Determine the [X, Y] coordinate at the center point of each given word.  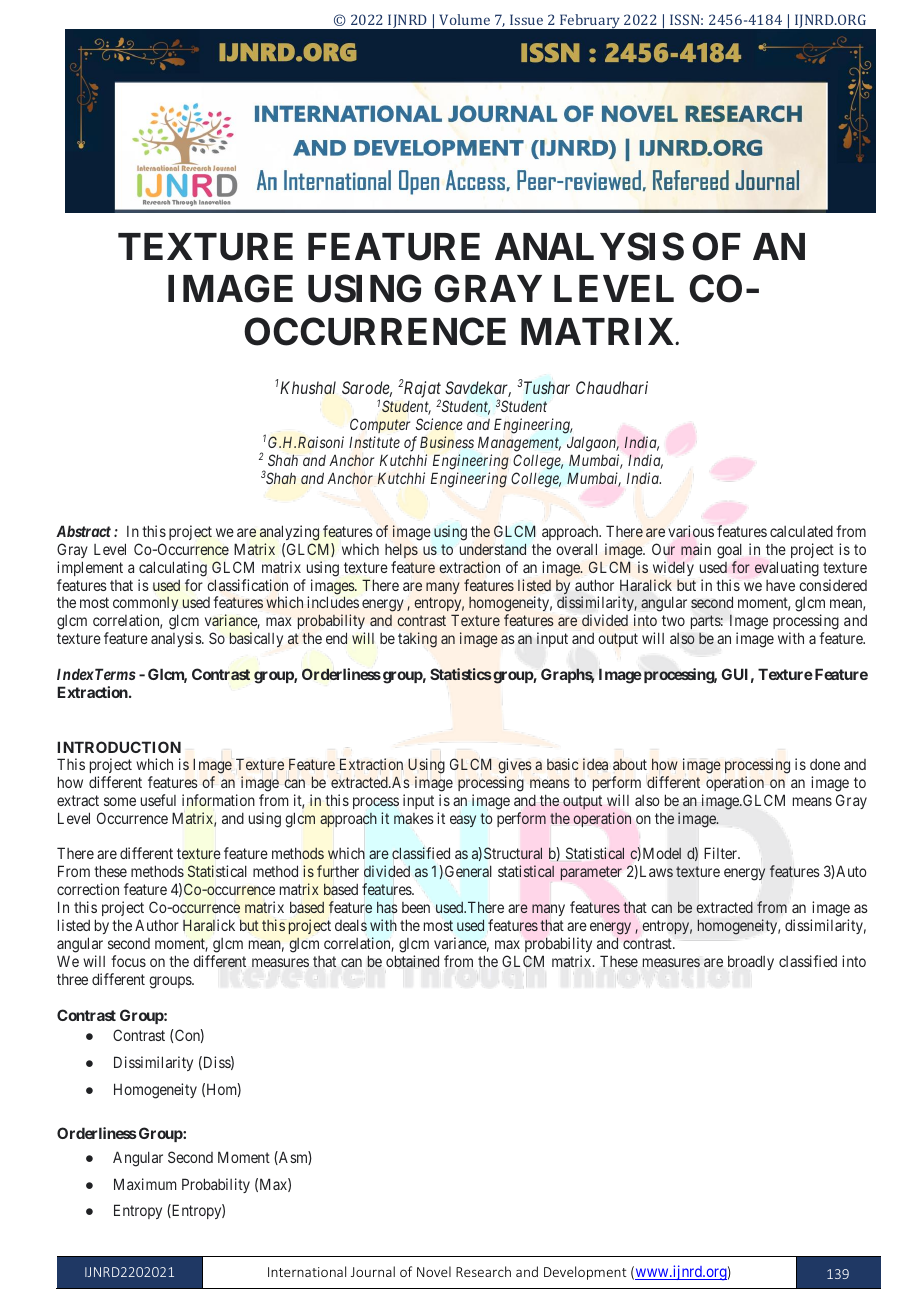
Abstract [83, 531]
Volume [464, 19]
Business [447, 442]
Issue [526, 19]
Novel [434, 1271]
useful [158, 800]
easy [463, 821]
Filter [721, 853]
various [691, 531]
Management [519, 444]
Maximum [145, 1184]
